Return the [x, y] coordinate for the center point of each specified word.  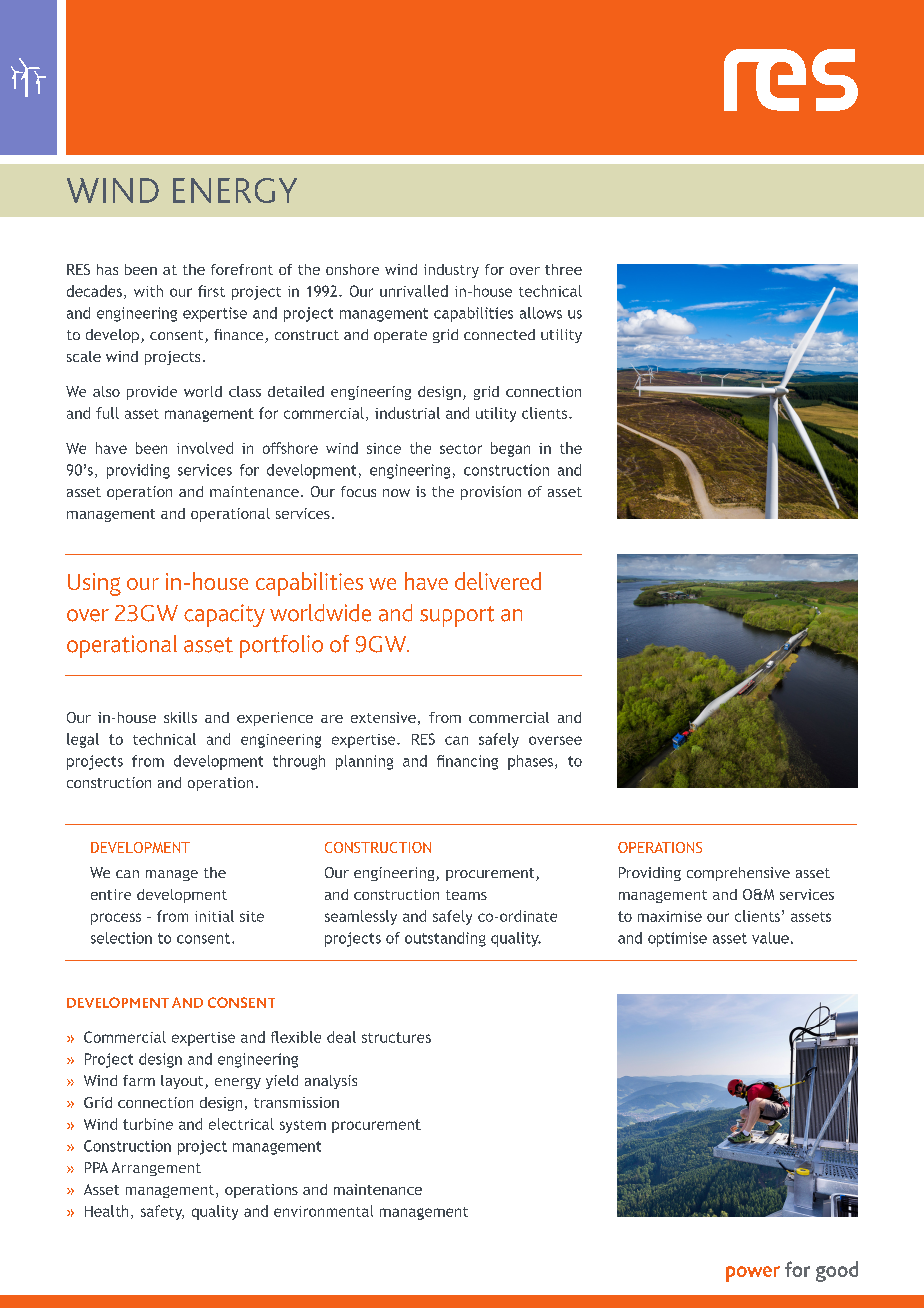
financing [467, 762]
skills [180, 717]
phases [530, 762]
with [148, 291]
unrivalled [414, 291]
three [563, 269]
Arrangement [156, 1169]
